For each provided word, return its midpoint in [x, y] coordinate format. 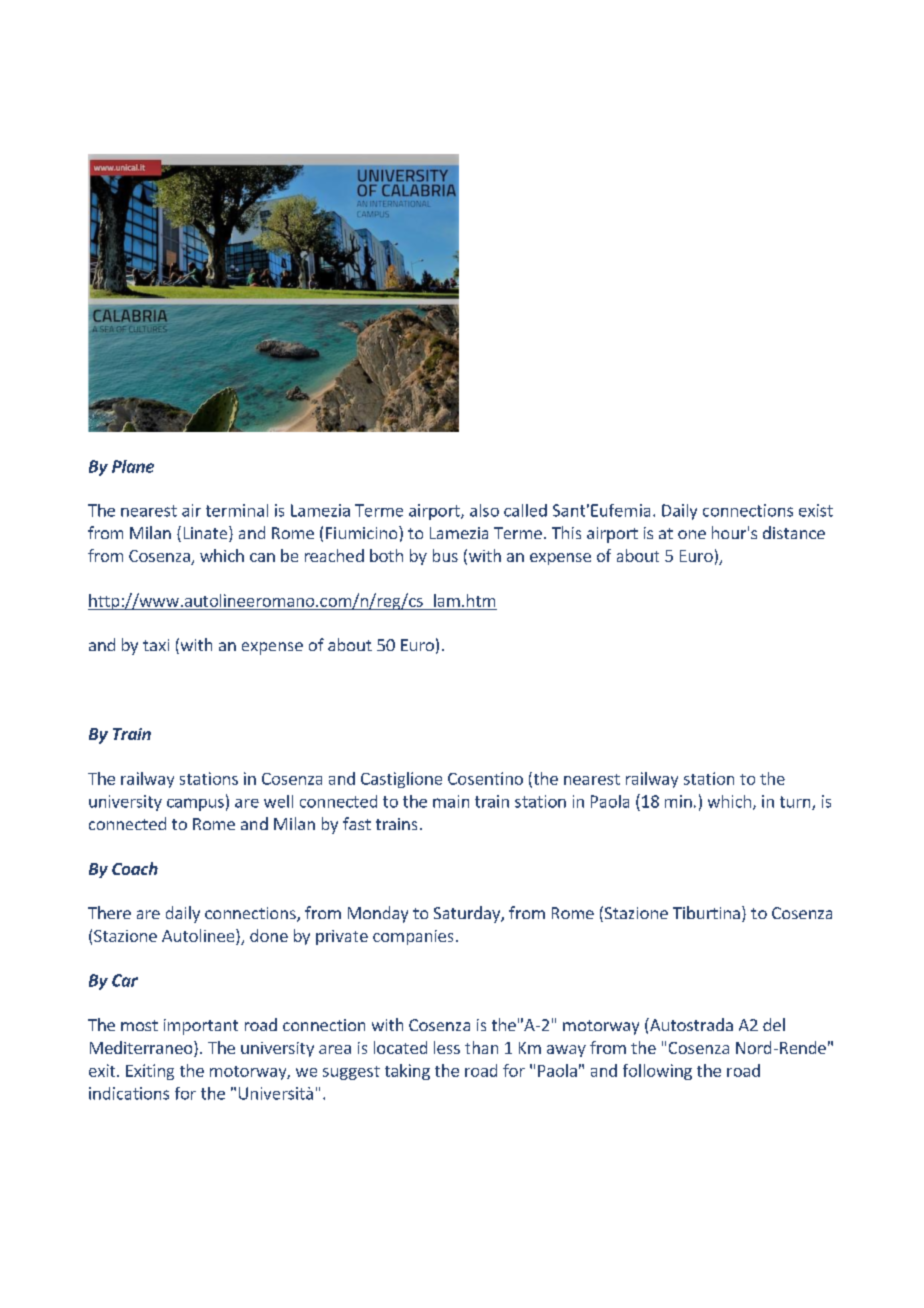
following [657, 1072]
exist [816, 510]
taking [407, 1072]
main [451, 801]
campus [195, 804]
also [484, 510]
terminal [237, 510]
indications [129, 1093]
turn [796, 803]
